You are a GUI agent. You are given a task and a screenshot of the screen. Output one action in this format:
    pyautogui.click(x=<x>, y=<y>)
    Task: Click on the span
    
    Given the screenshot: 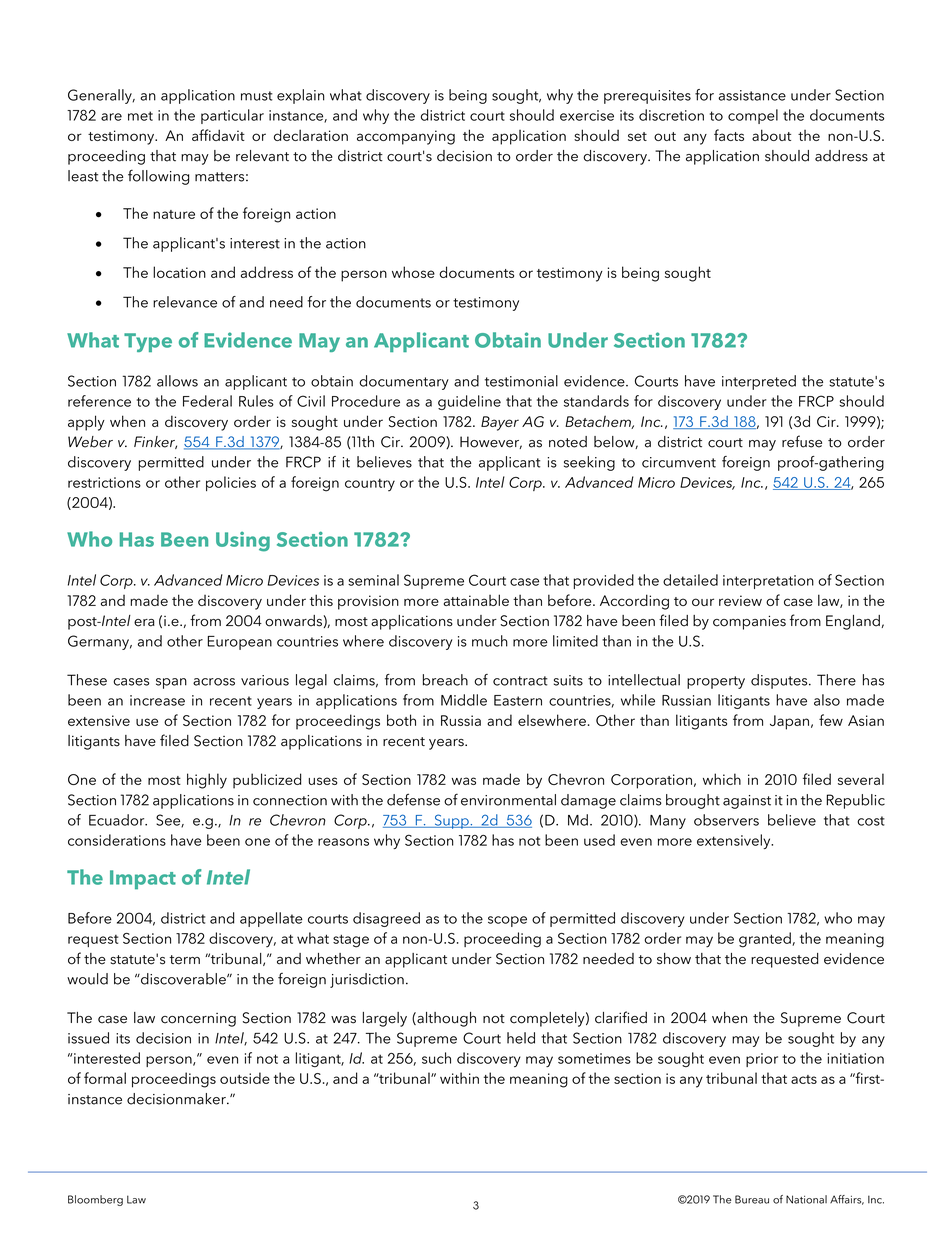 What is the action you would take?
    pyautogui.click(x=171, y=683)
